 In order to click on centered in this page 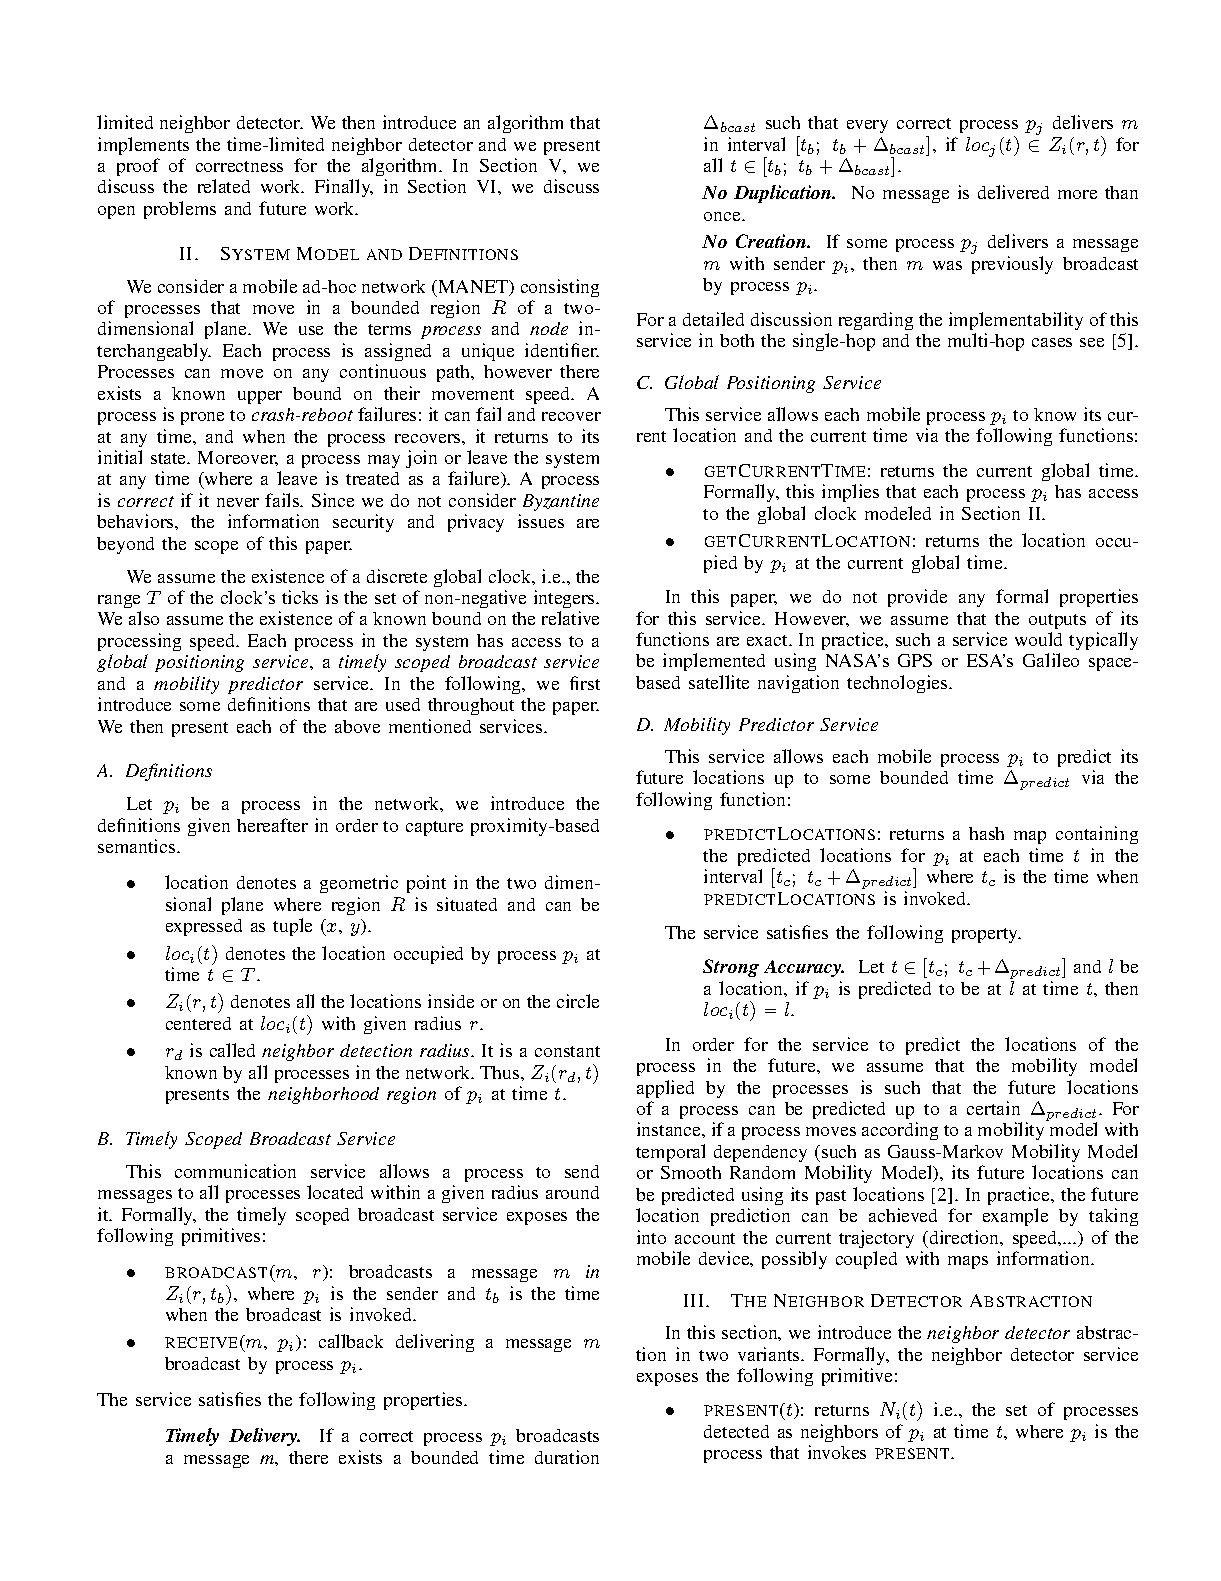, I will do `click(198, 1023)`.
